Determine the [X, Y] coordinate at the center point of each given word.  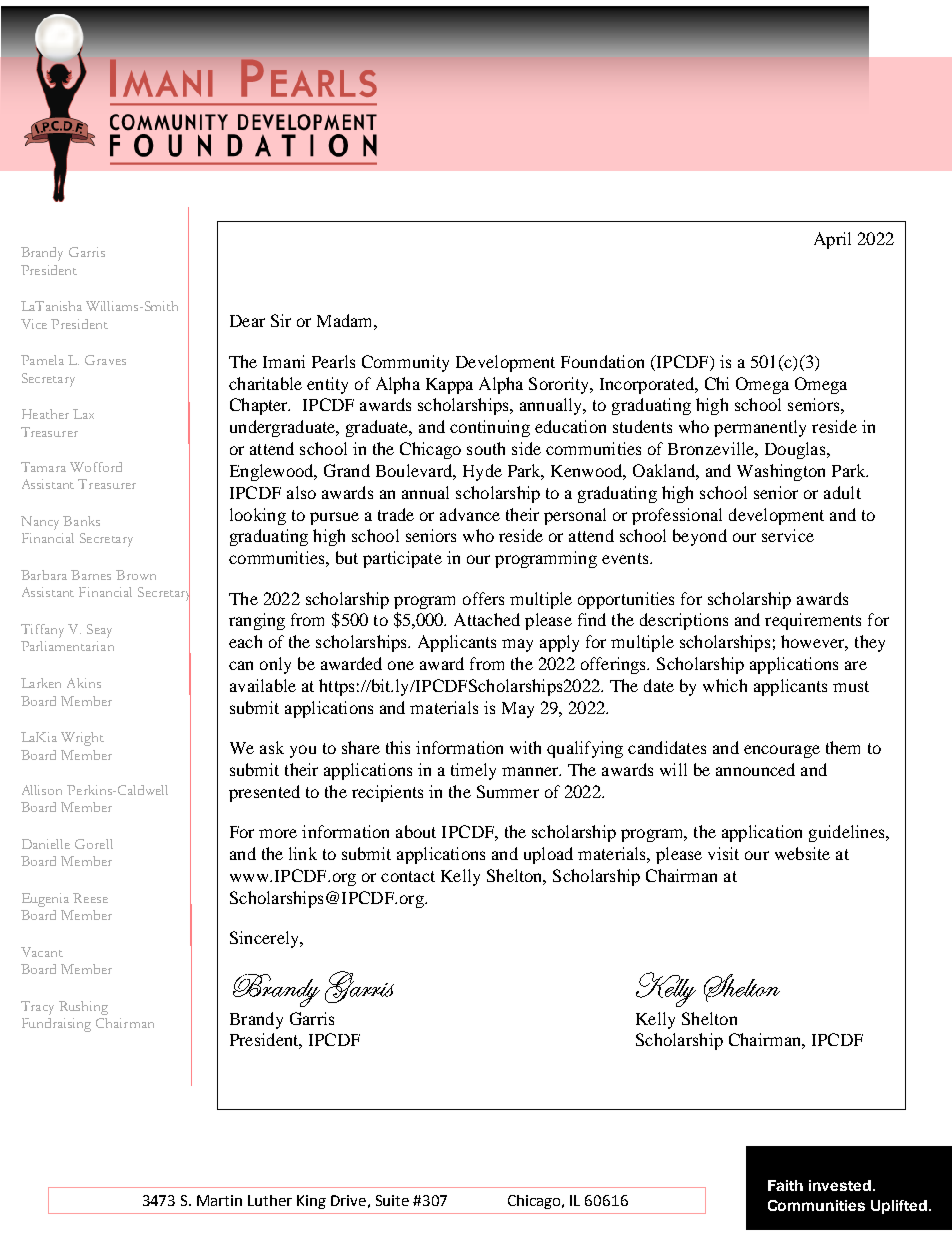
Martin [219, 1200]
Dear [247, 321]
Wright [82, 739]
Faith [785, 1185]
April [832, 240]
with [525, 747]
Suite [392, 1200]
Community [405, 363]
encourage [782, 751]
